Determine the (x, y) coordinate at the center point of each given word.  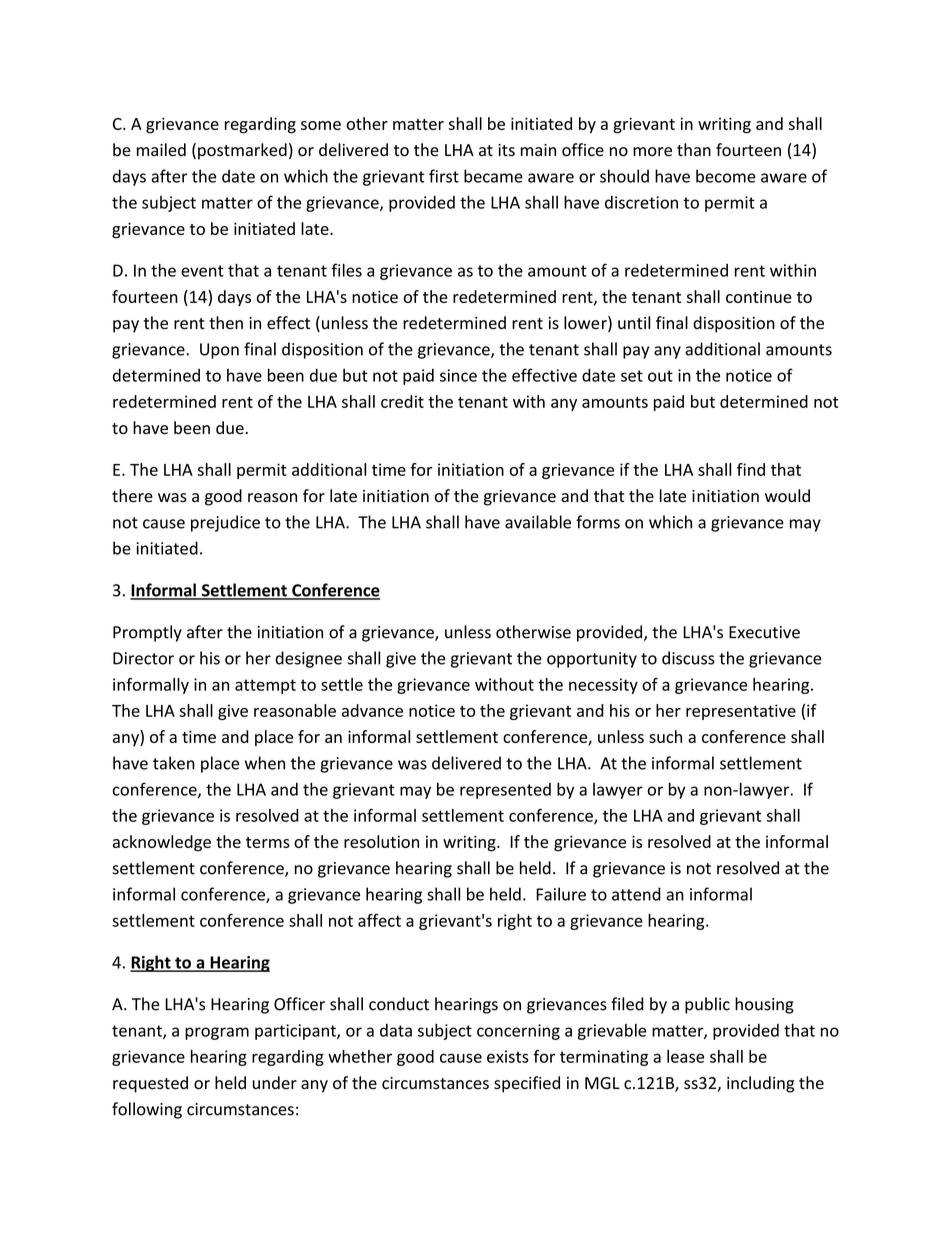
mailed (161, 150)
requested (150, 1084)
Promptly (147, 633)
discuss (688, 658)
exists (508, 1056)
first (444, 176)
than (694, 150)
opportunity (592, 660)
